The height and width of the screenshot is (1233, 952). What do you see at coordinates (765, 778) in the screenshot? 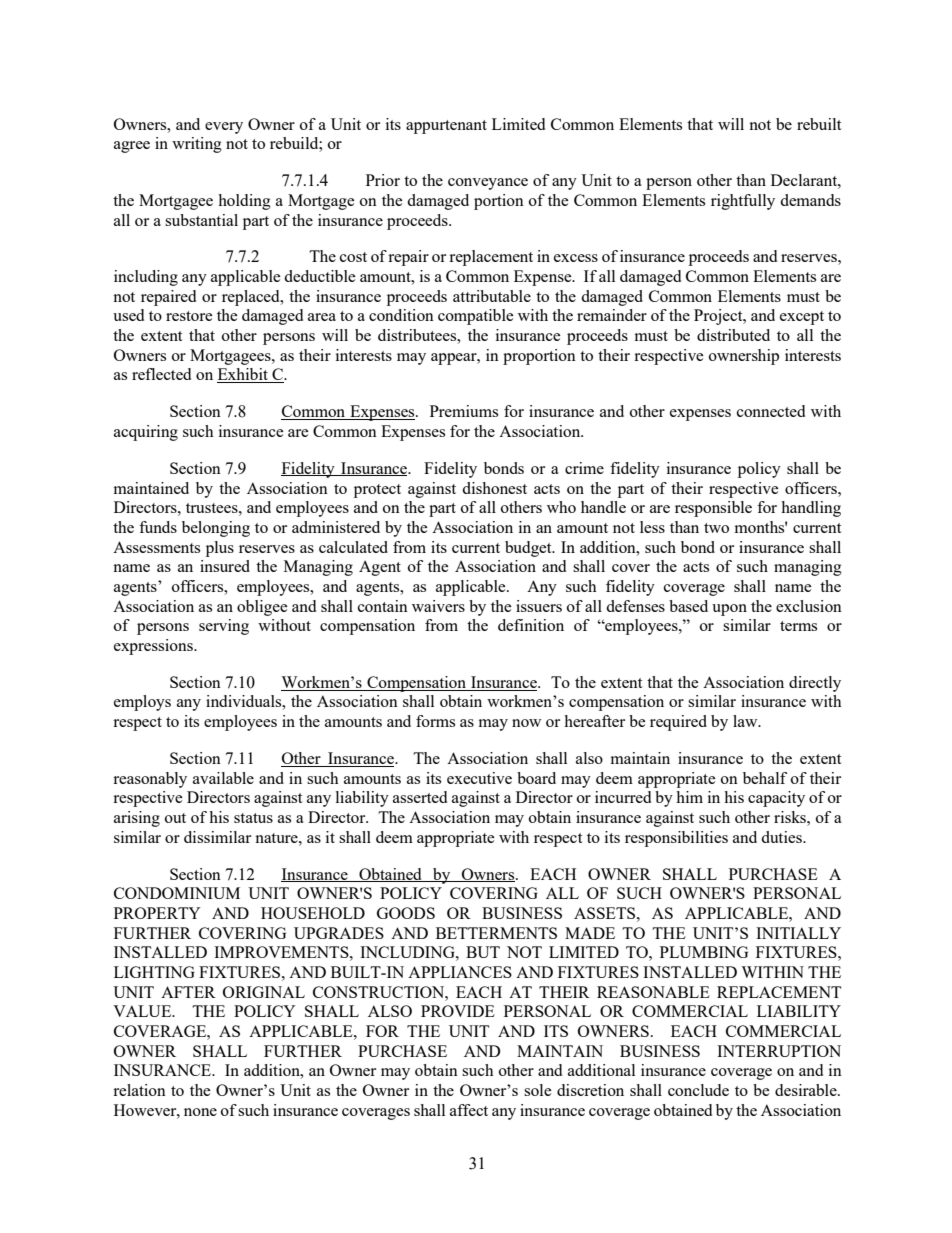
I see `behalf` at bounding box center [765, 778].
